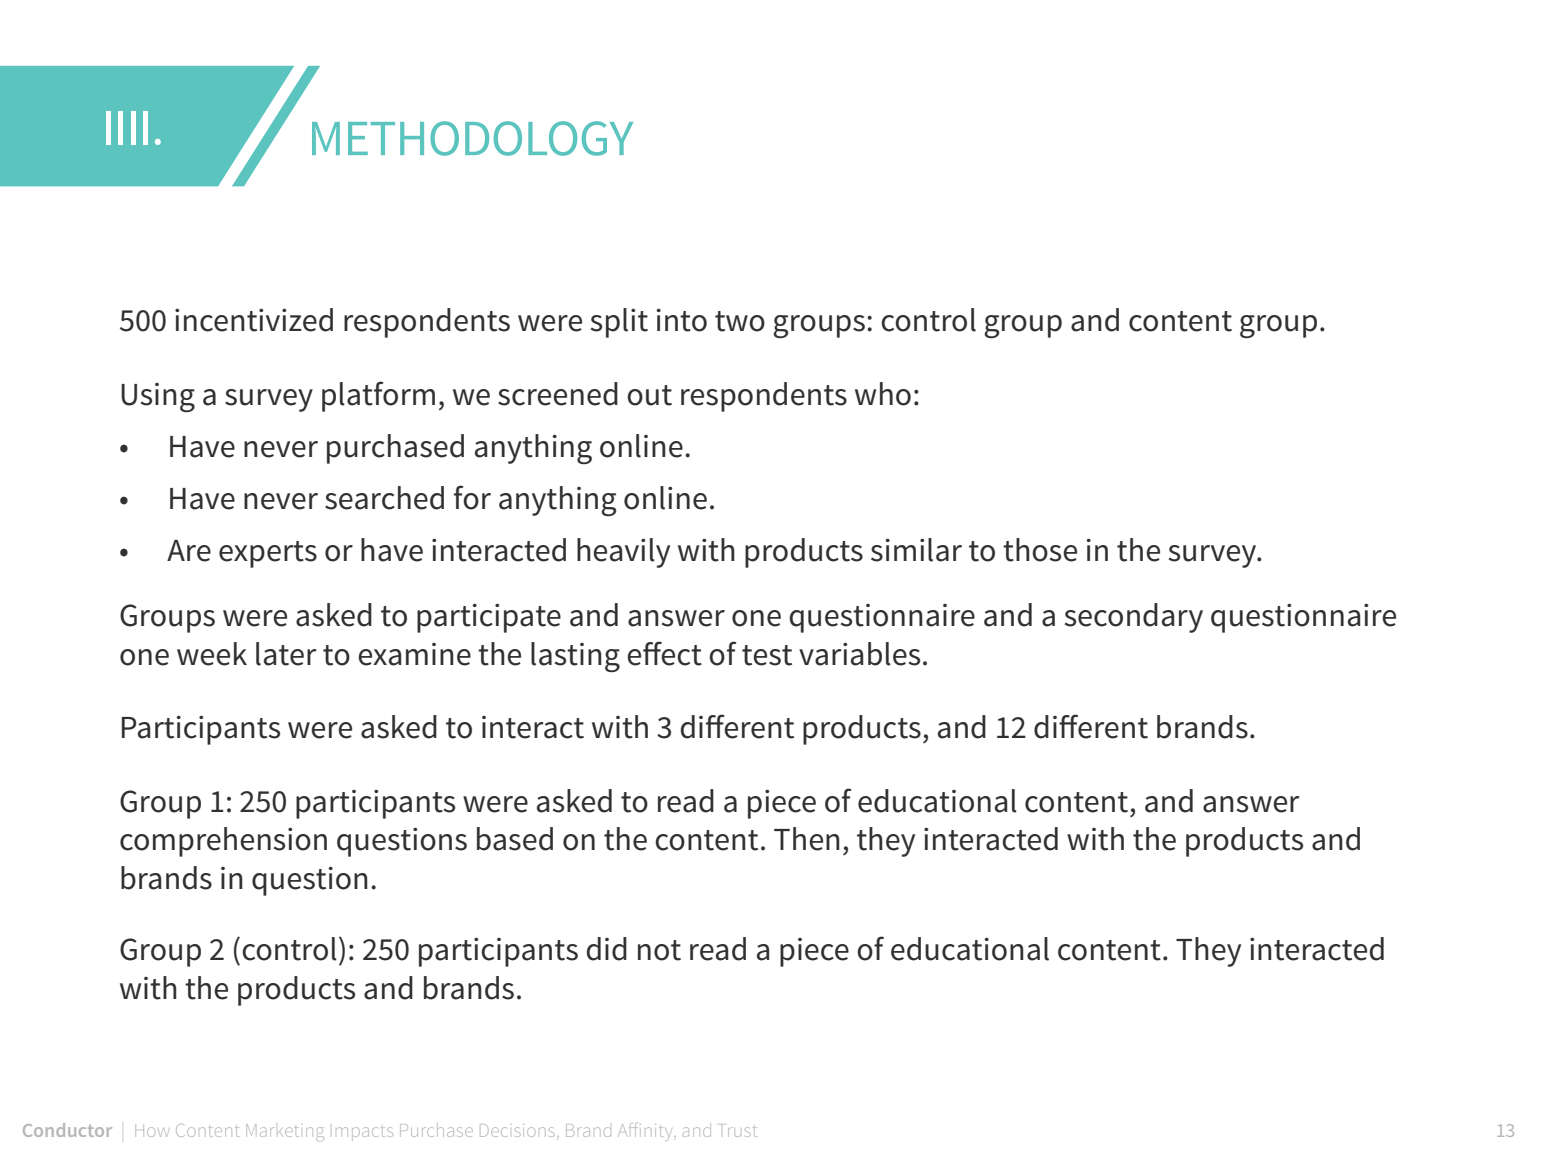  I want to click on two, so click(740, 321).
